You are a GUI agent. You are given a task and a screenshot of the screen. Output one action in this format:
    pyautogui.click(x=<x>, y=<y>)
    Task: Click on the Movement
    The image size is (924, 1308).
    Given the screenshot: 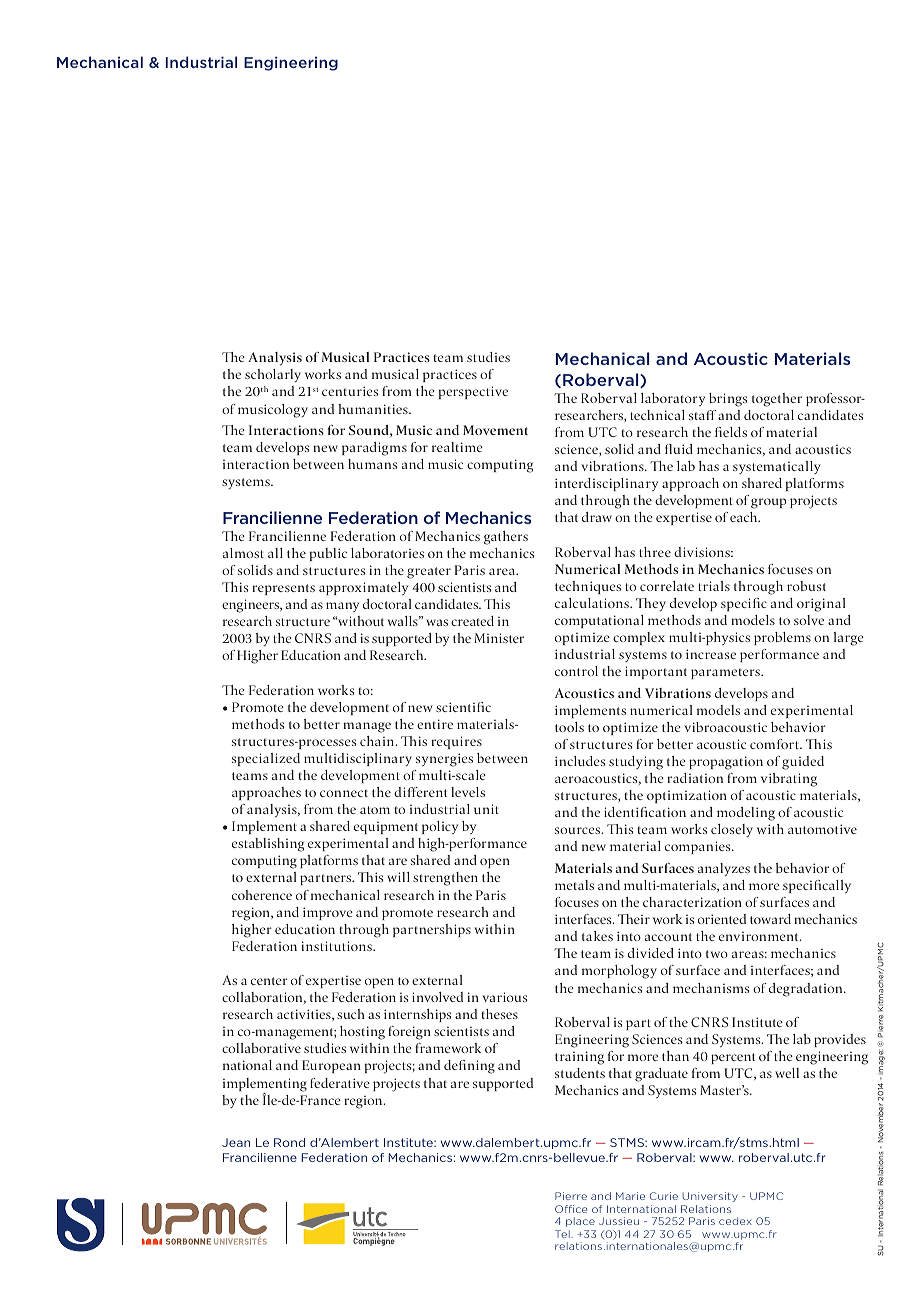 What is the action you would take?
    pyautogui.click(x=495, y=430)
